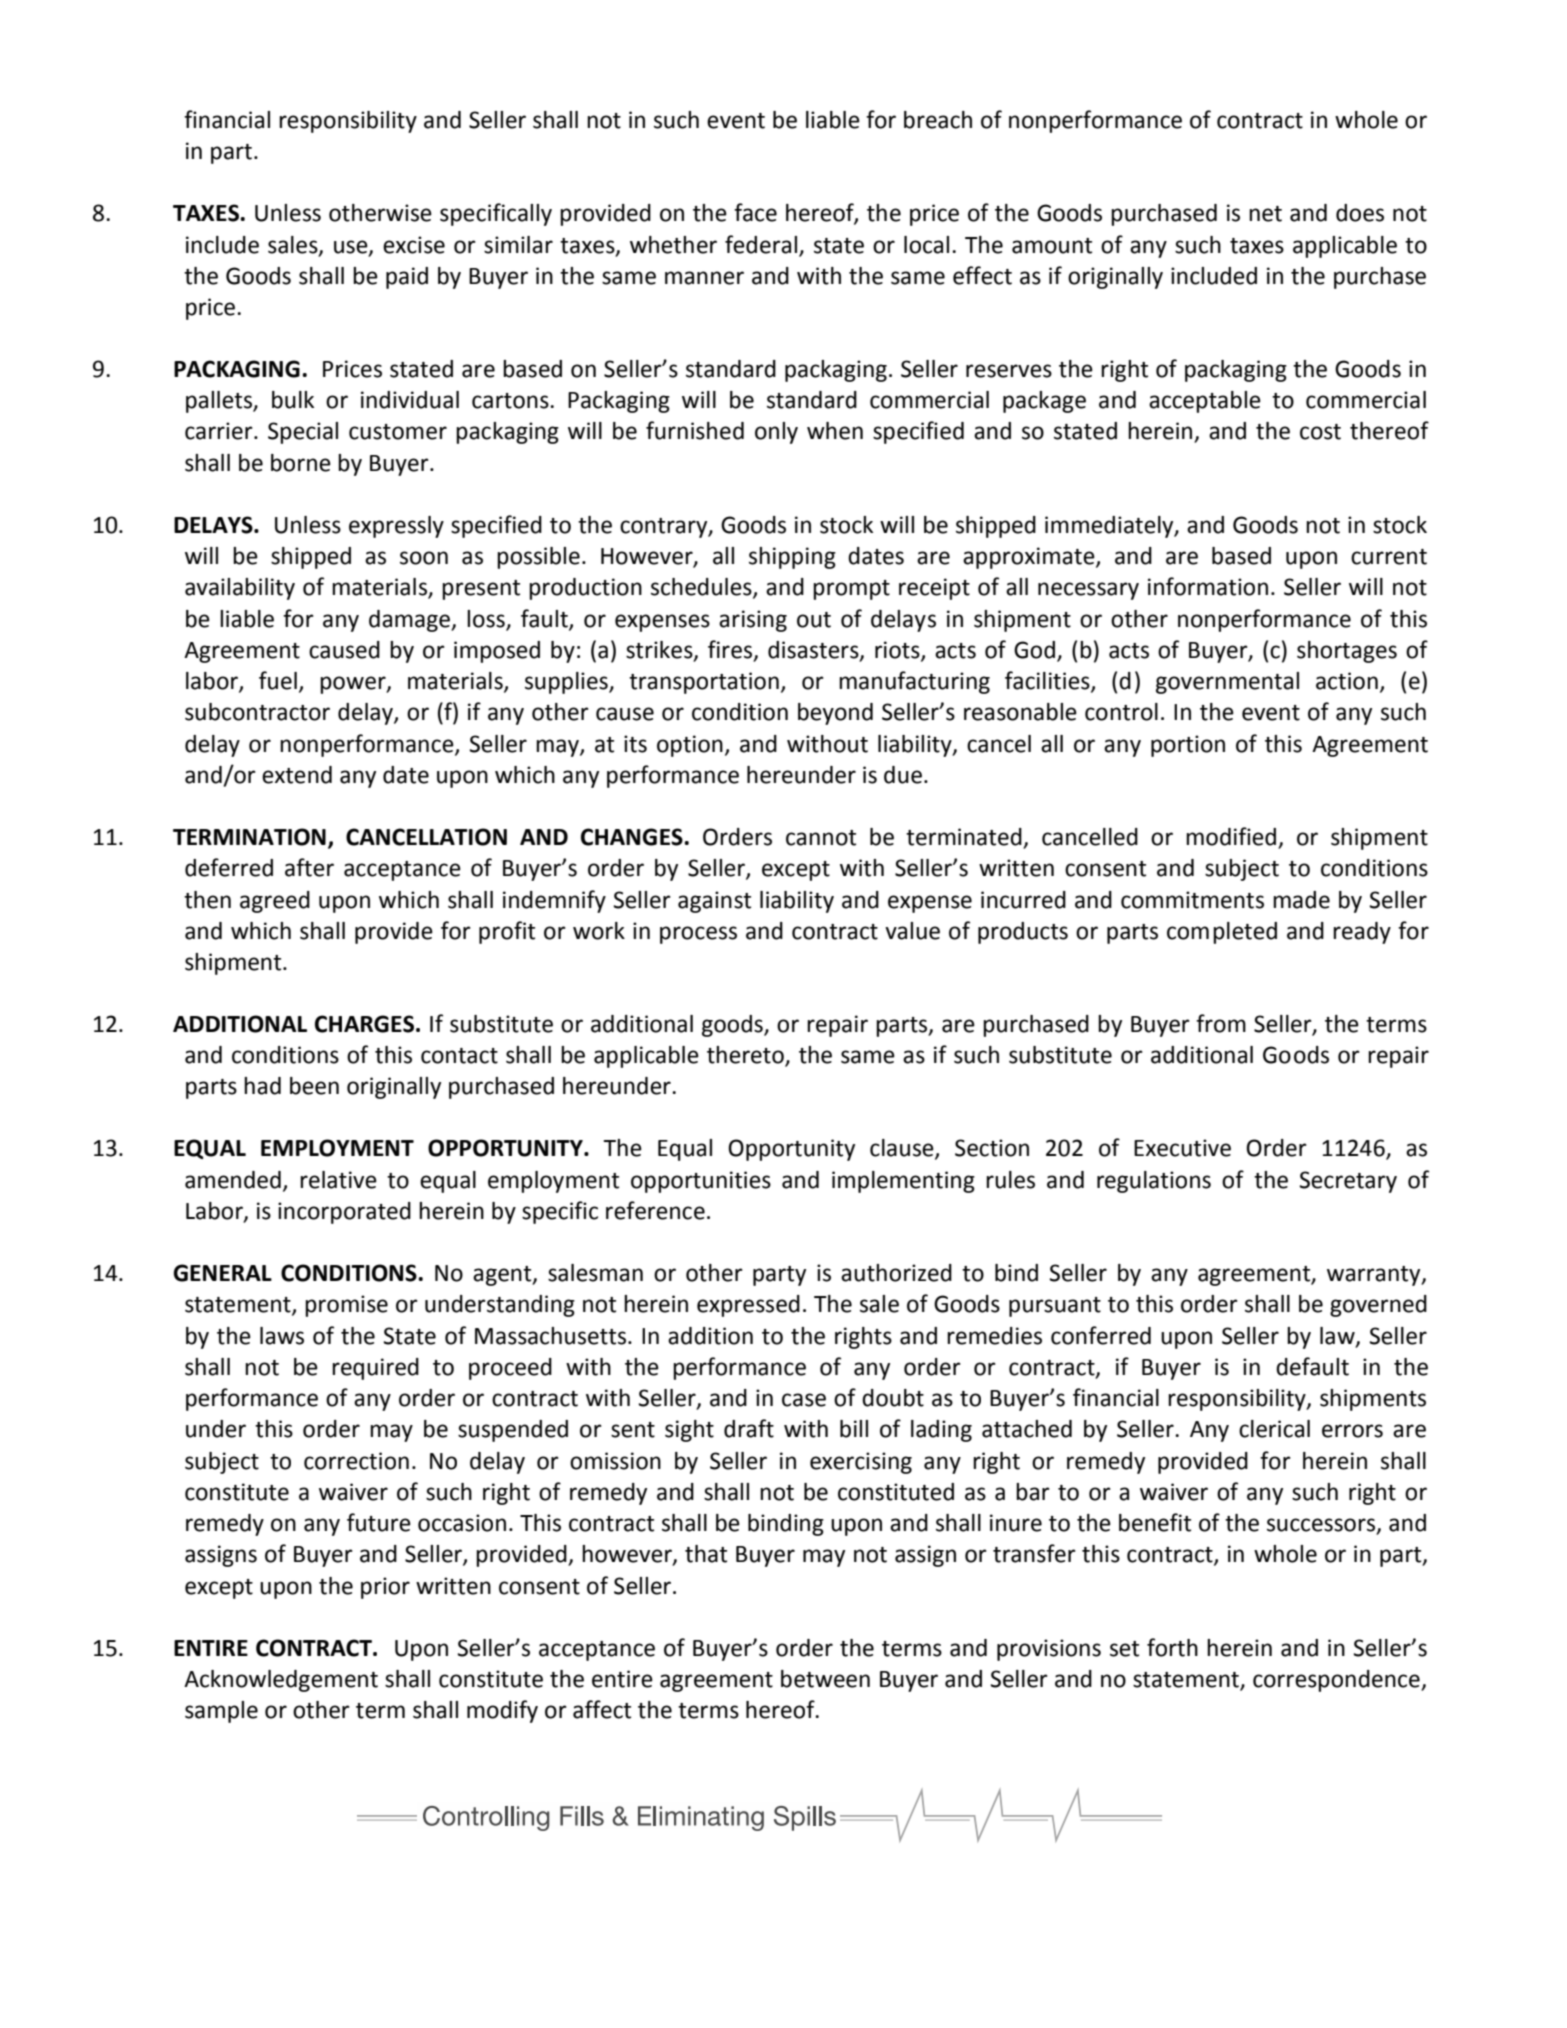 This image has height=2028, width=1567. I want to click on face, so click(755, 212).
